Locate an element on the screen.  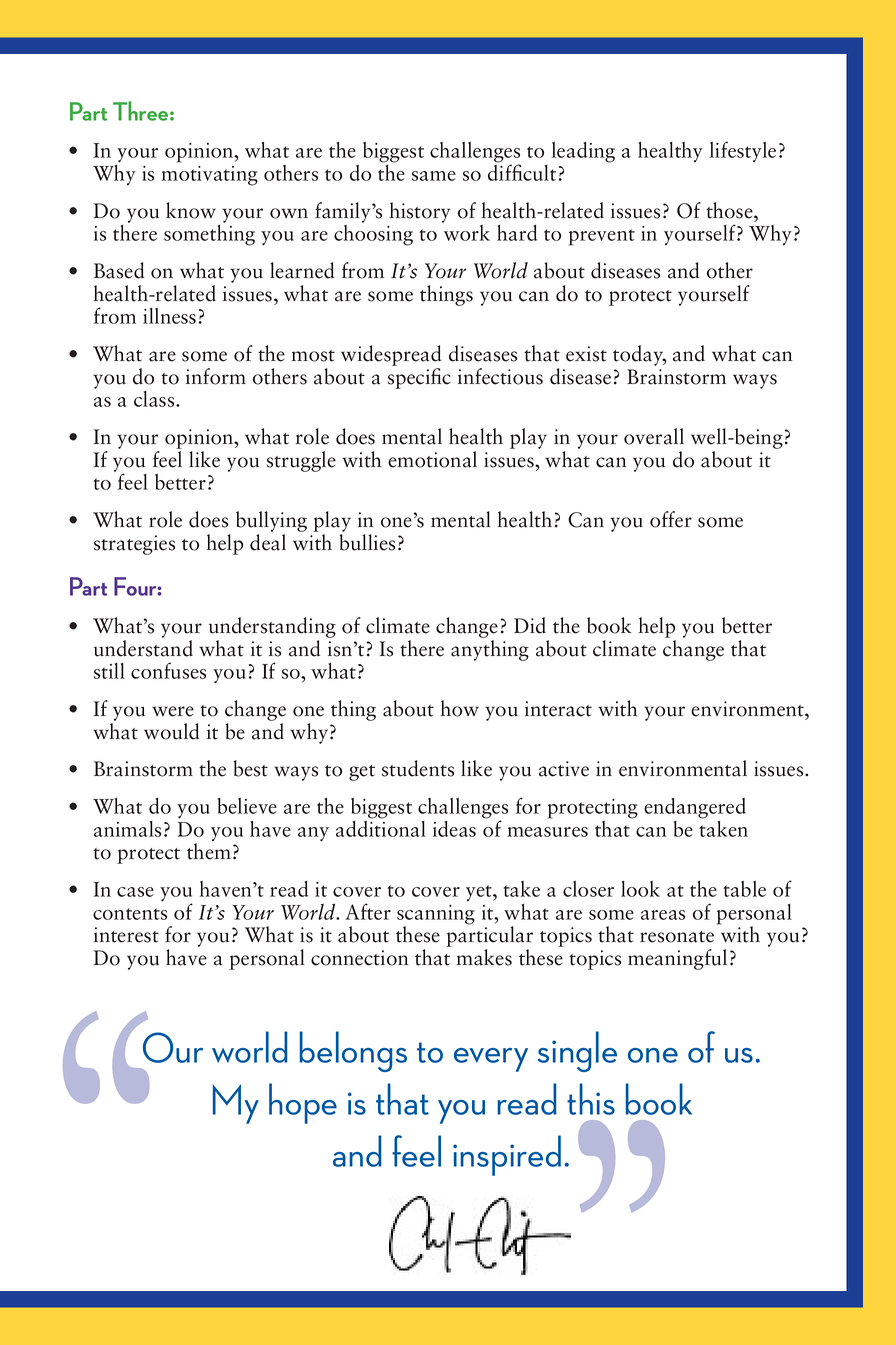
scanning is located at coordinates (436, 916).
